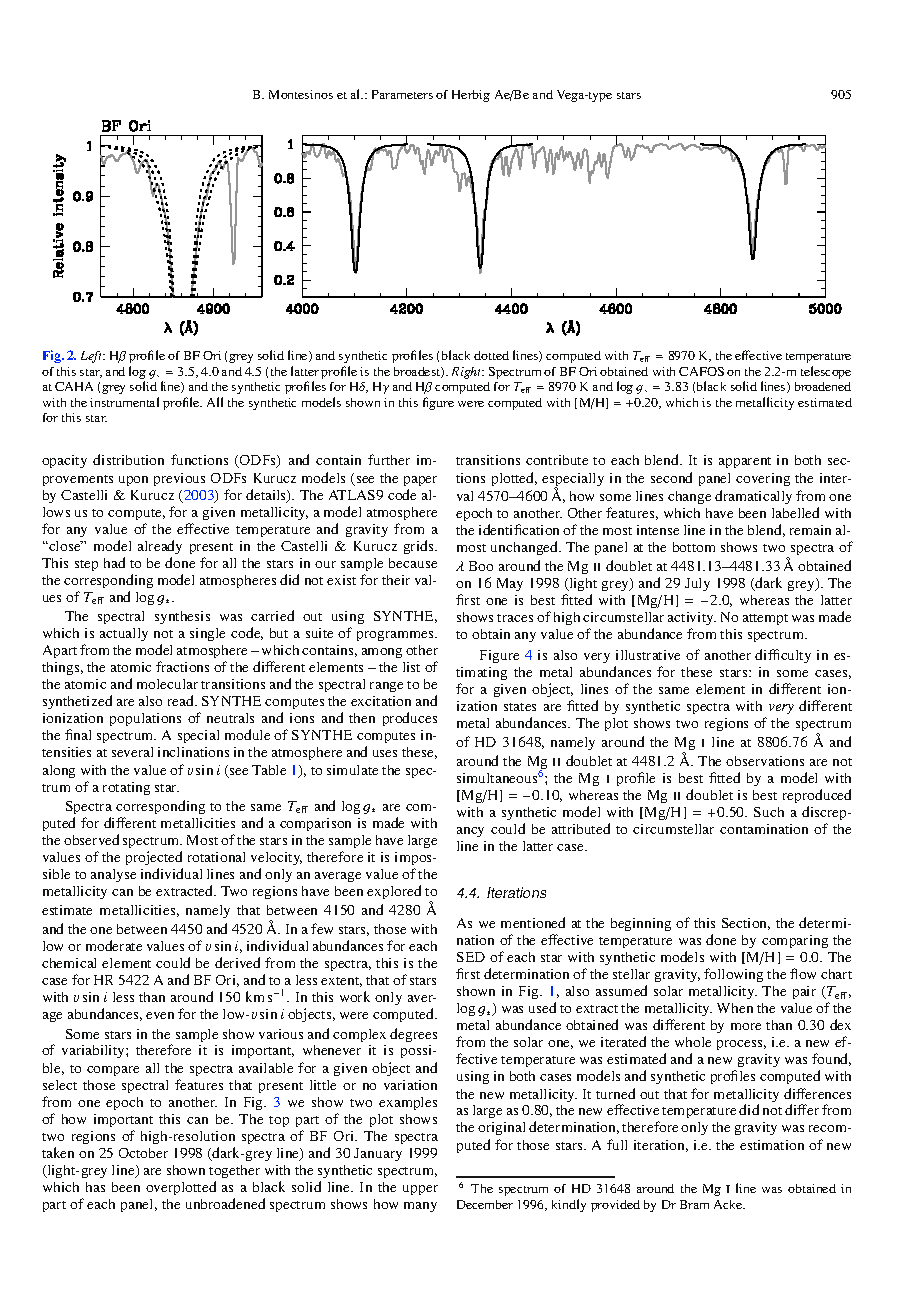 Image resolution: width=924 pixels, height=1308 pixels. What do you see at coordinates (746, 924) in the document?
I see `Section` at bounding box center [746, 924].
